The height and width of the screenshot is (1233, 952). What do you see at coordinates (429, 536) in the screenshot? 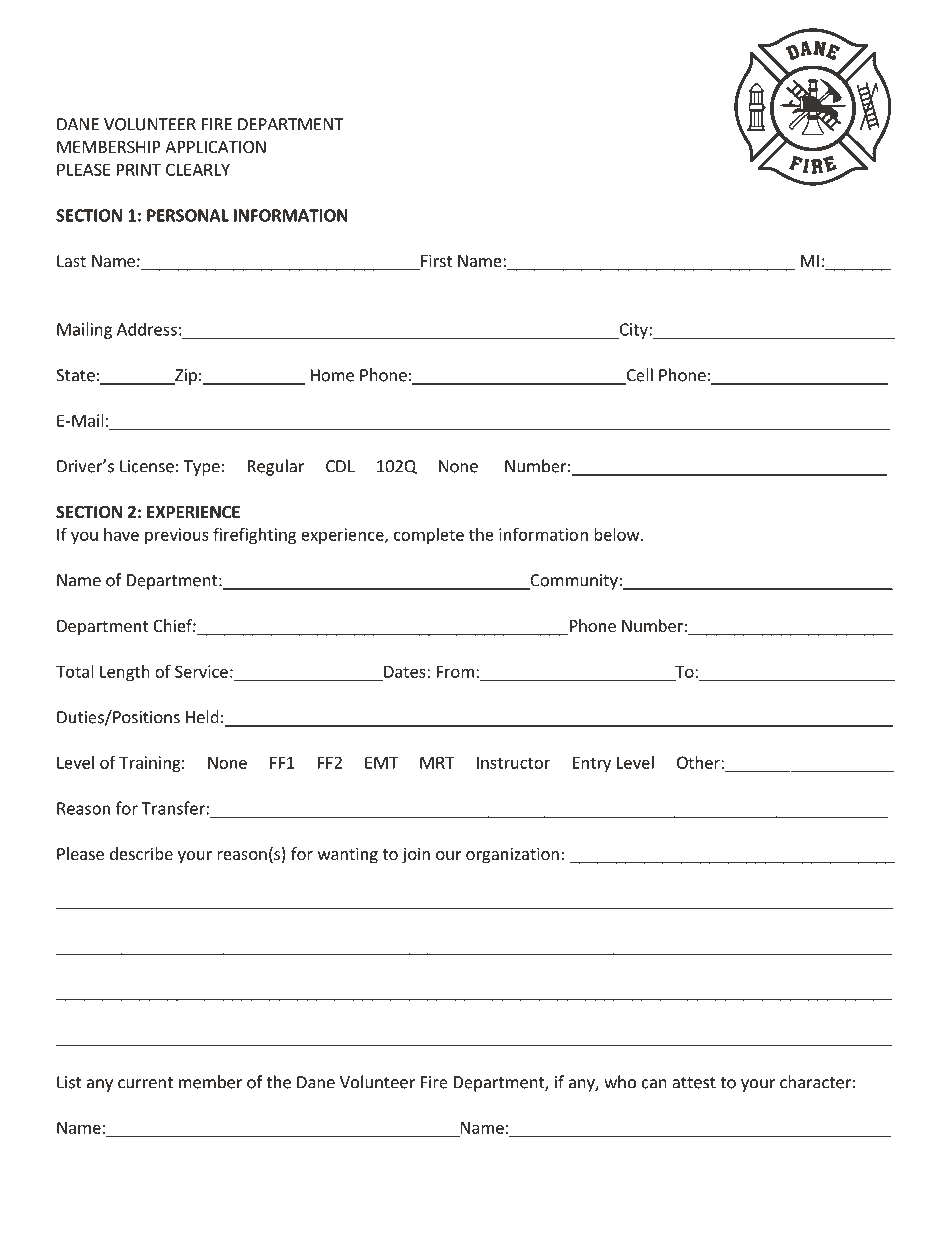
I see `complete` at bounding box center [429, 536].
